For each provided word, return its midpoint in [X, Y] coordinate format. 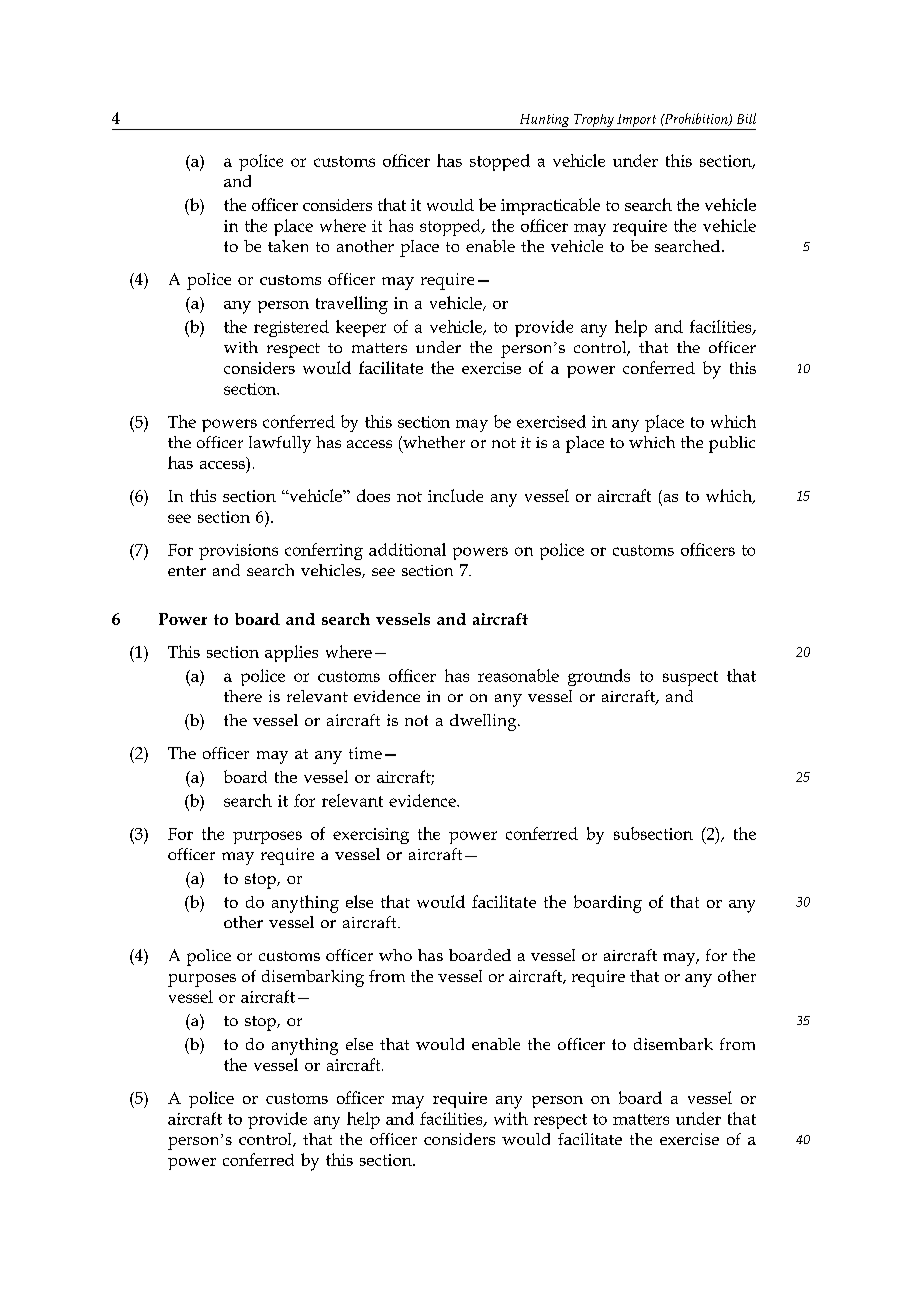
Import [637, 122]
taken [288, 246]
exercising [371, 836]
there [243, 696]
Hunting [544, 122]
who [395, 955]
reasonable [518, 675]
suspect [690, 678]
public [732, 444]
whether [433, 442]
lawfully [280, 444]
